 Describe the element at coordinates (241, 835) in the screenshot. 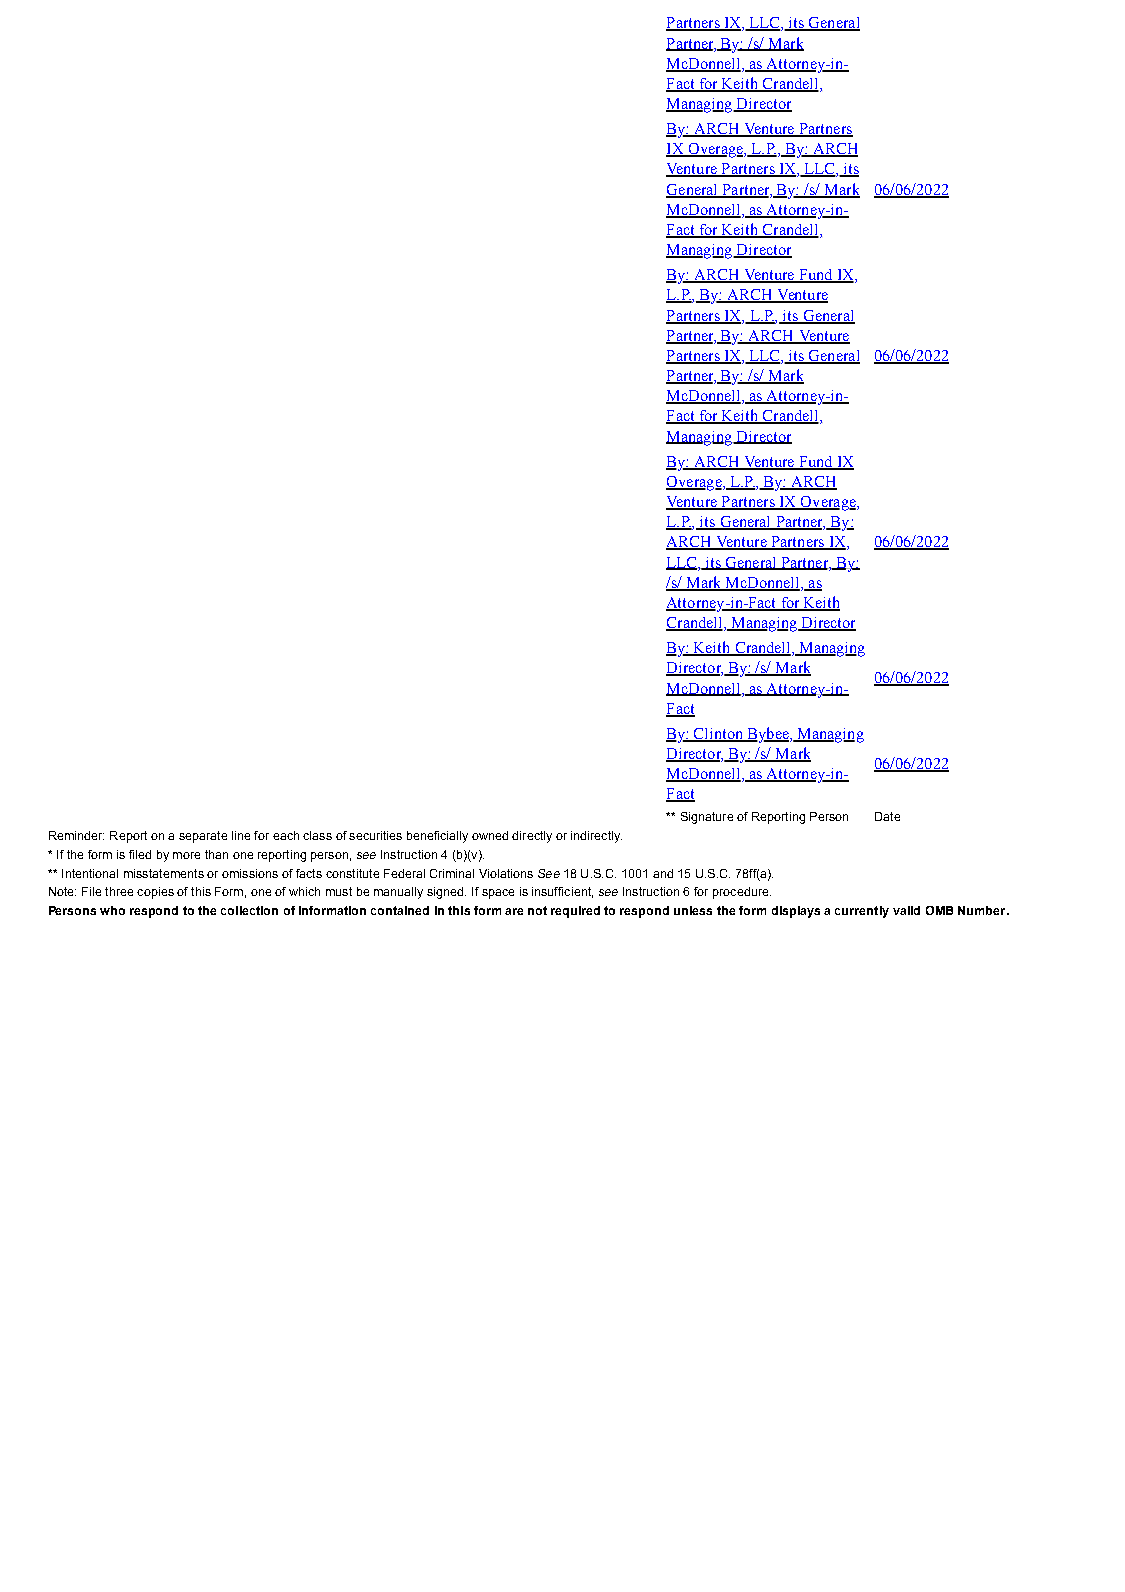

I see `line` at that location.
